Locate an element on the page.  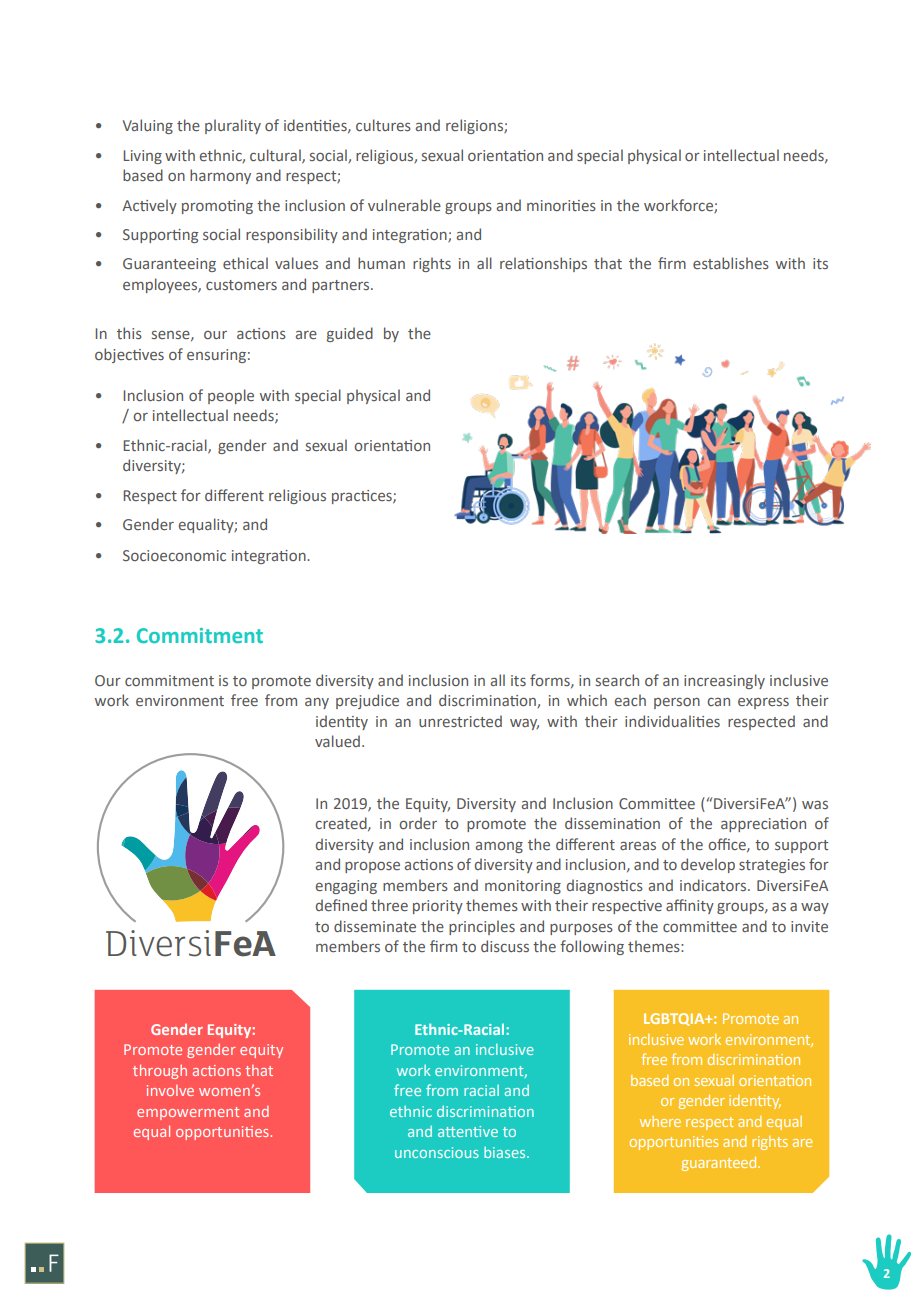
vulnerable is located at coordinates (404, 205).
